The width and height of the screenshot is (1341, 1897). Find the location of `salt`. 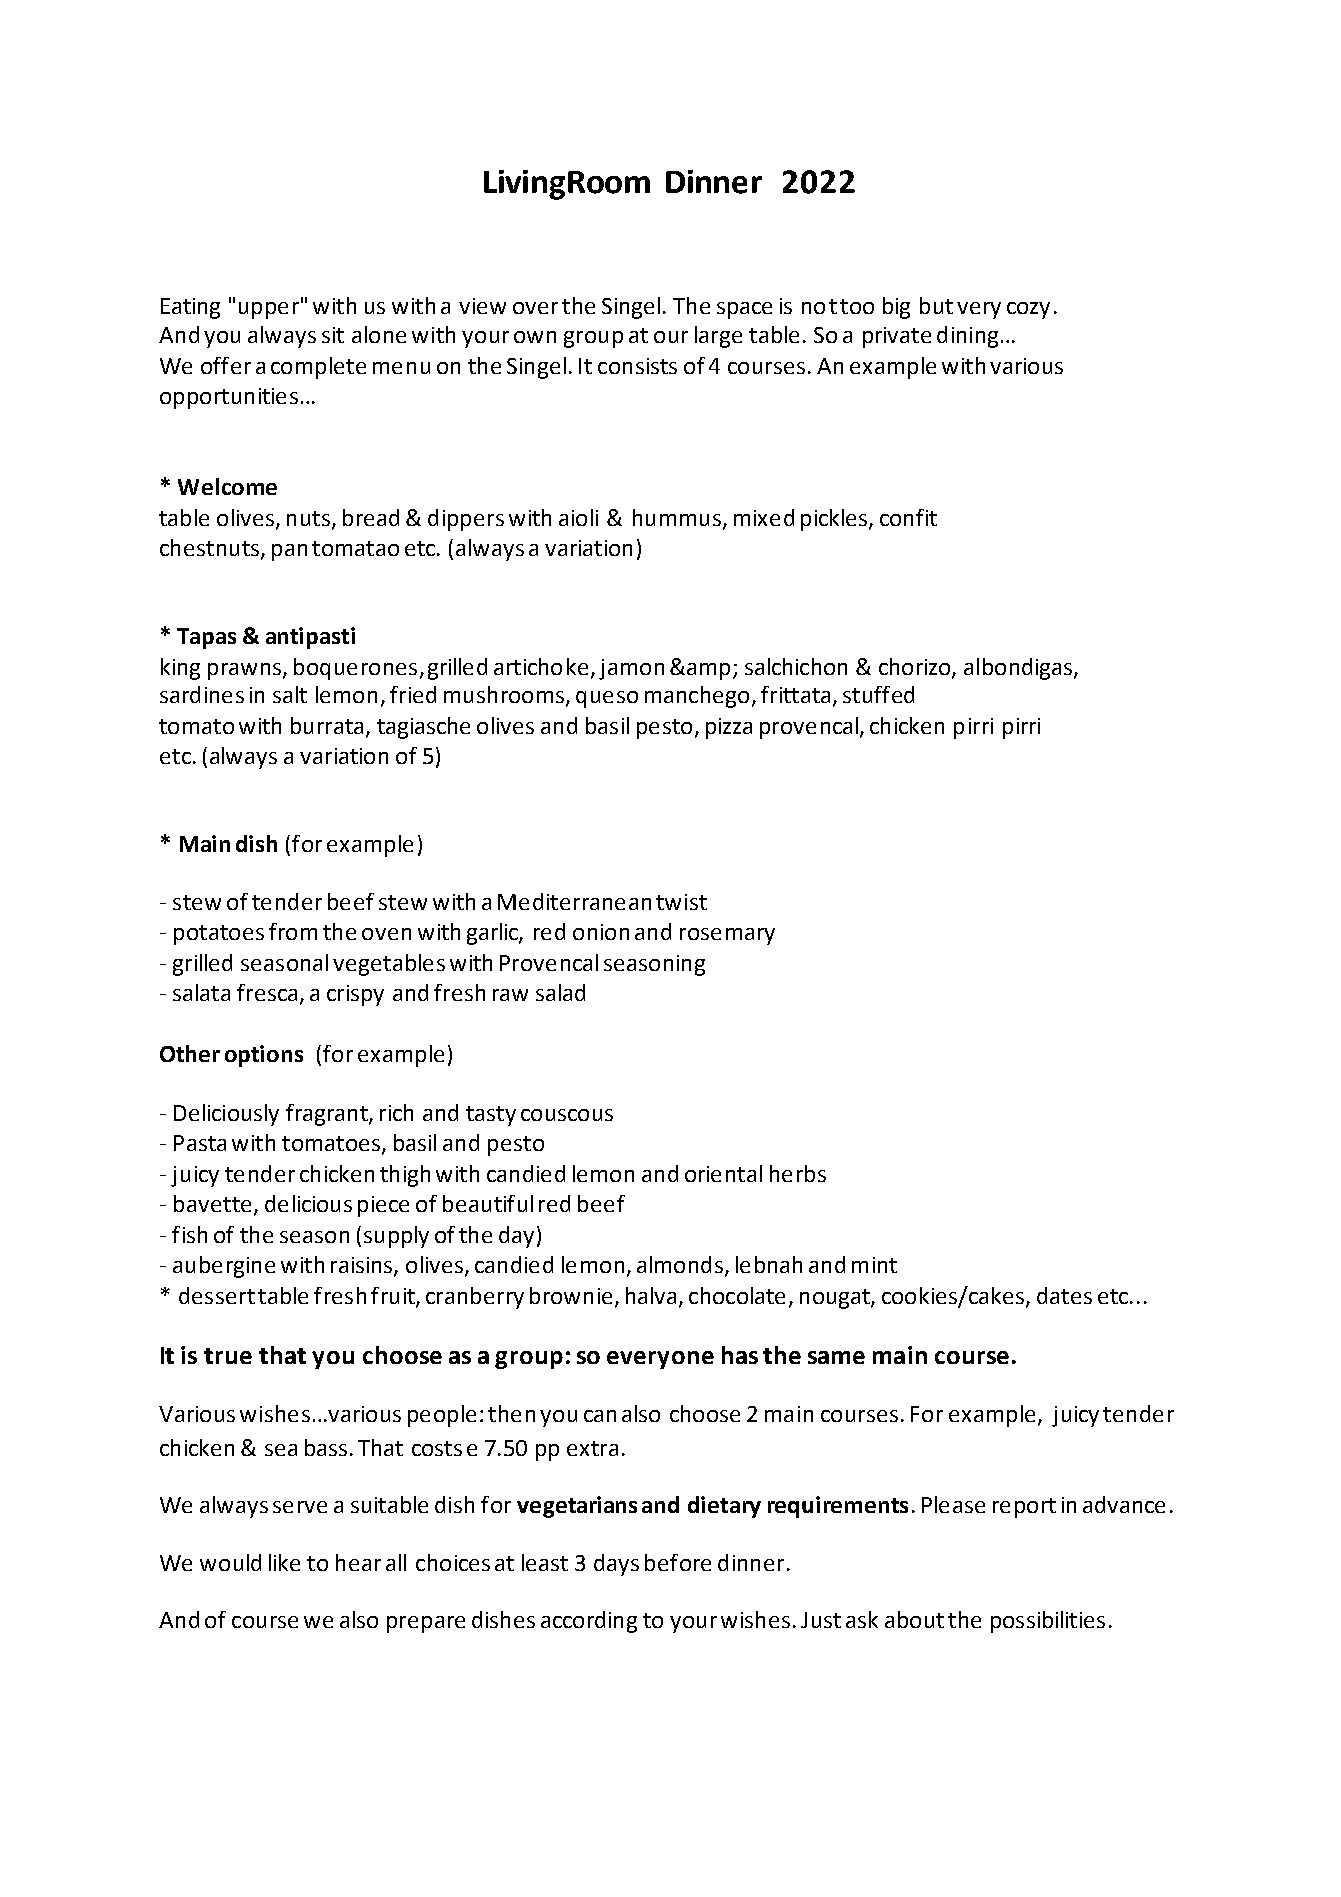

salt is located at coordinates (290, 694).
